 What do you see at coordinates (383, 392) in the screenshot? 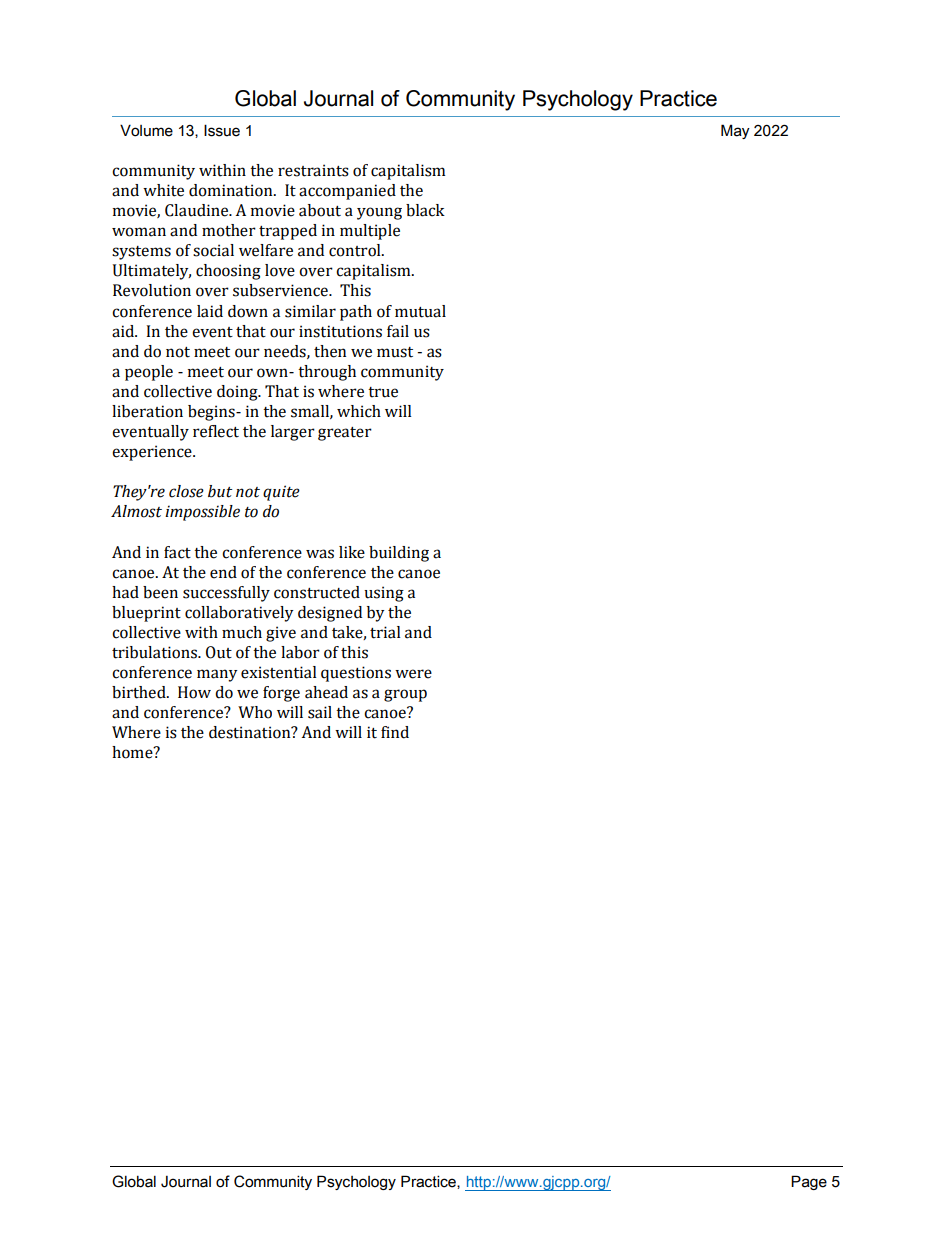
I see `true` at bounding box center [383, 392].
